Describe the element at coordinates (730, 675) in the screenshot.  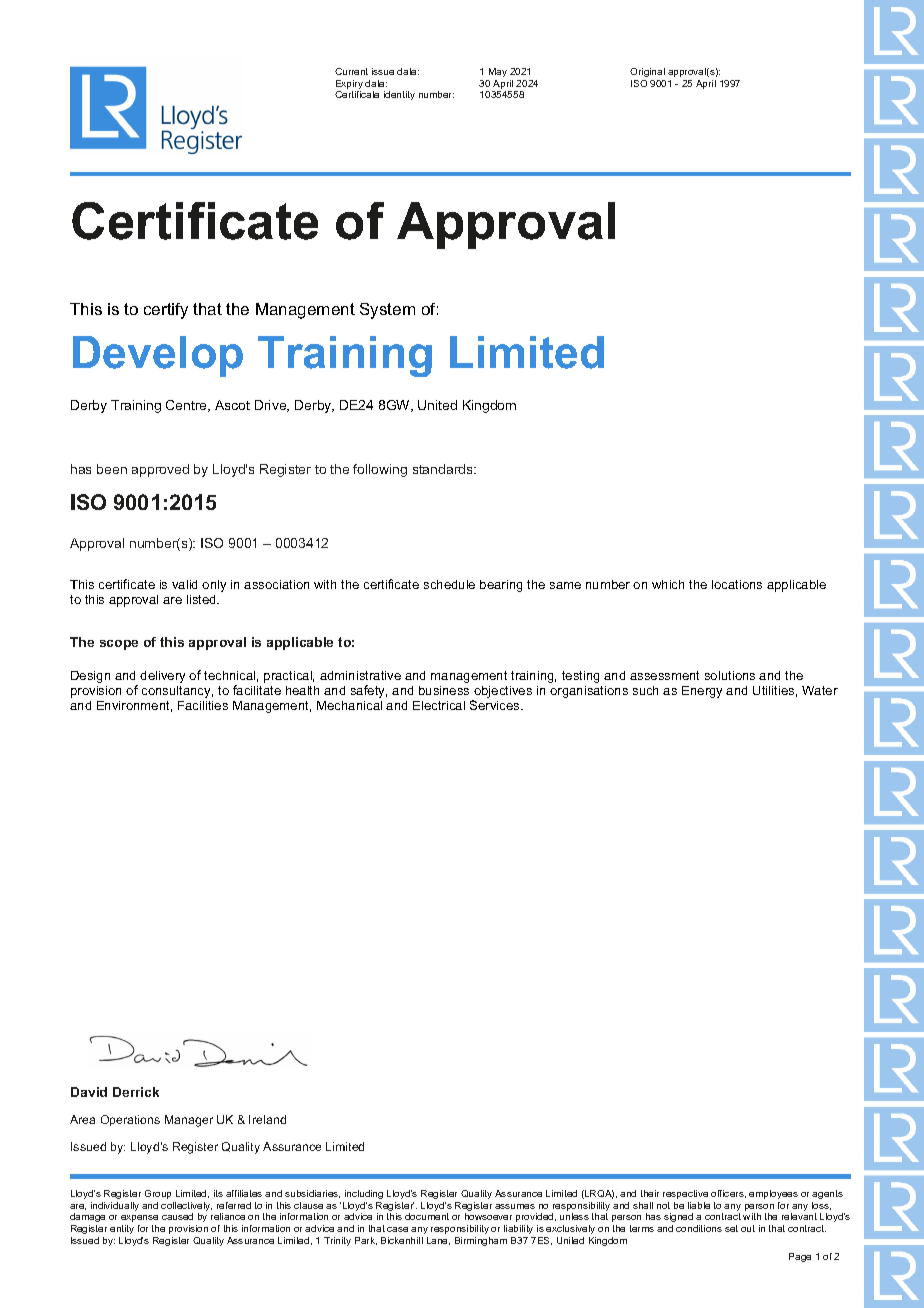
I see `solutions` at that location.
